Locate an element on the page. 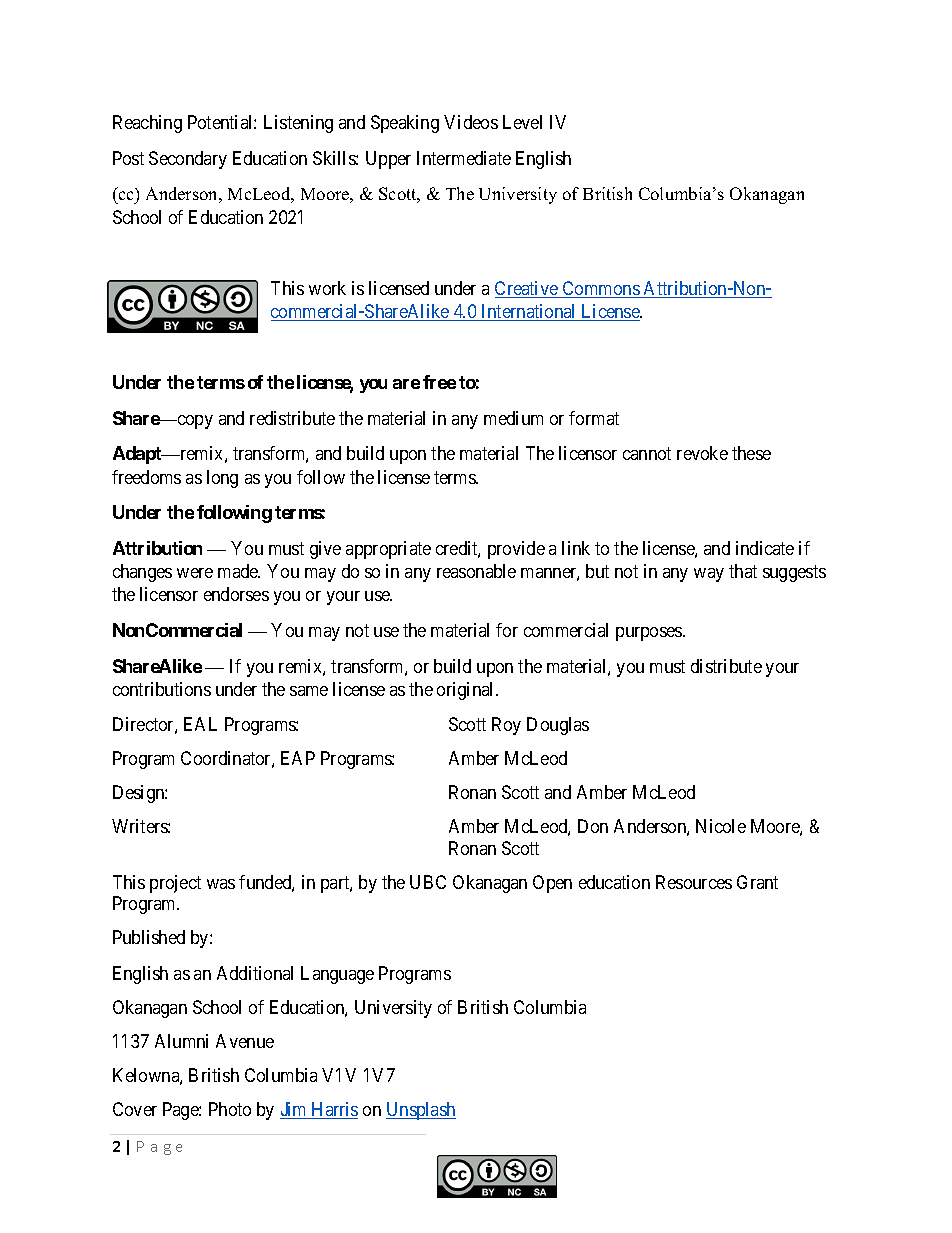  reasonable is located at coordinates (476, 571).
